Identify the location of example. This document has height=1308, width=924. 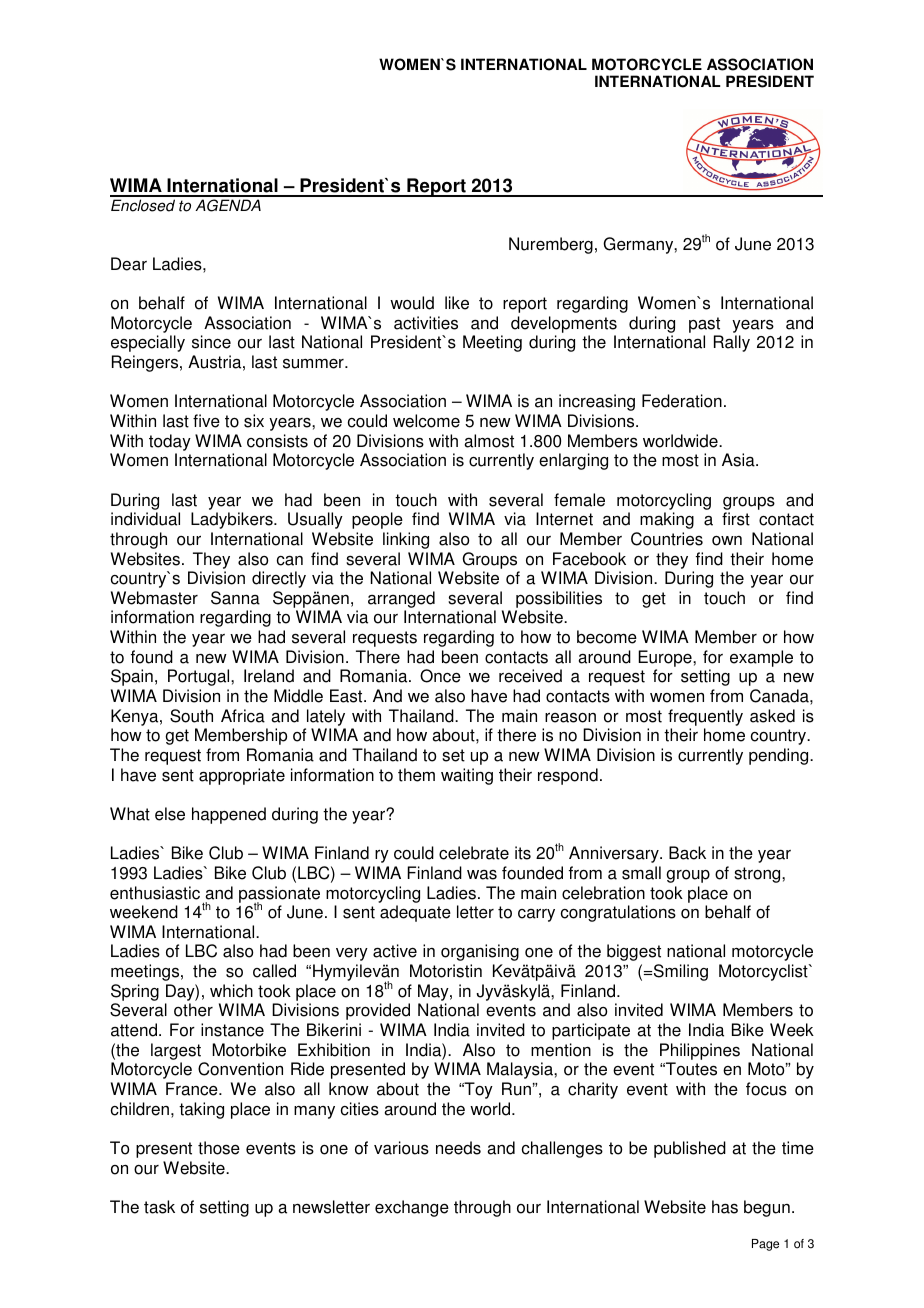
(761, 658).
